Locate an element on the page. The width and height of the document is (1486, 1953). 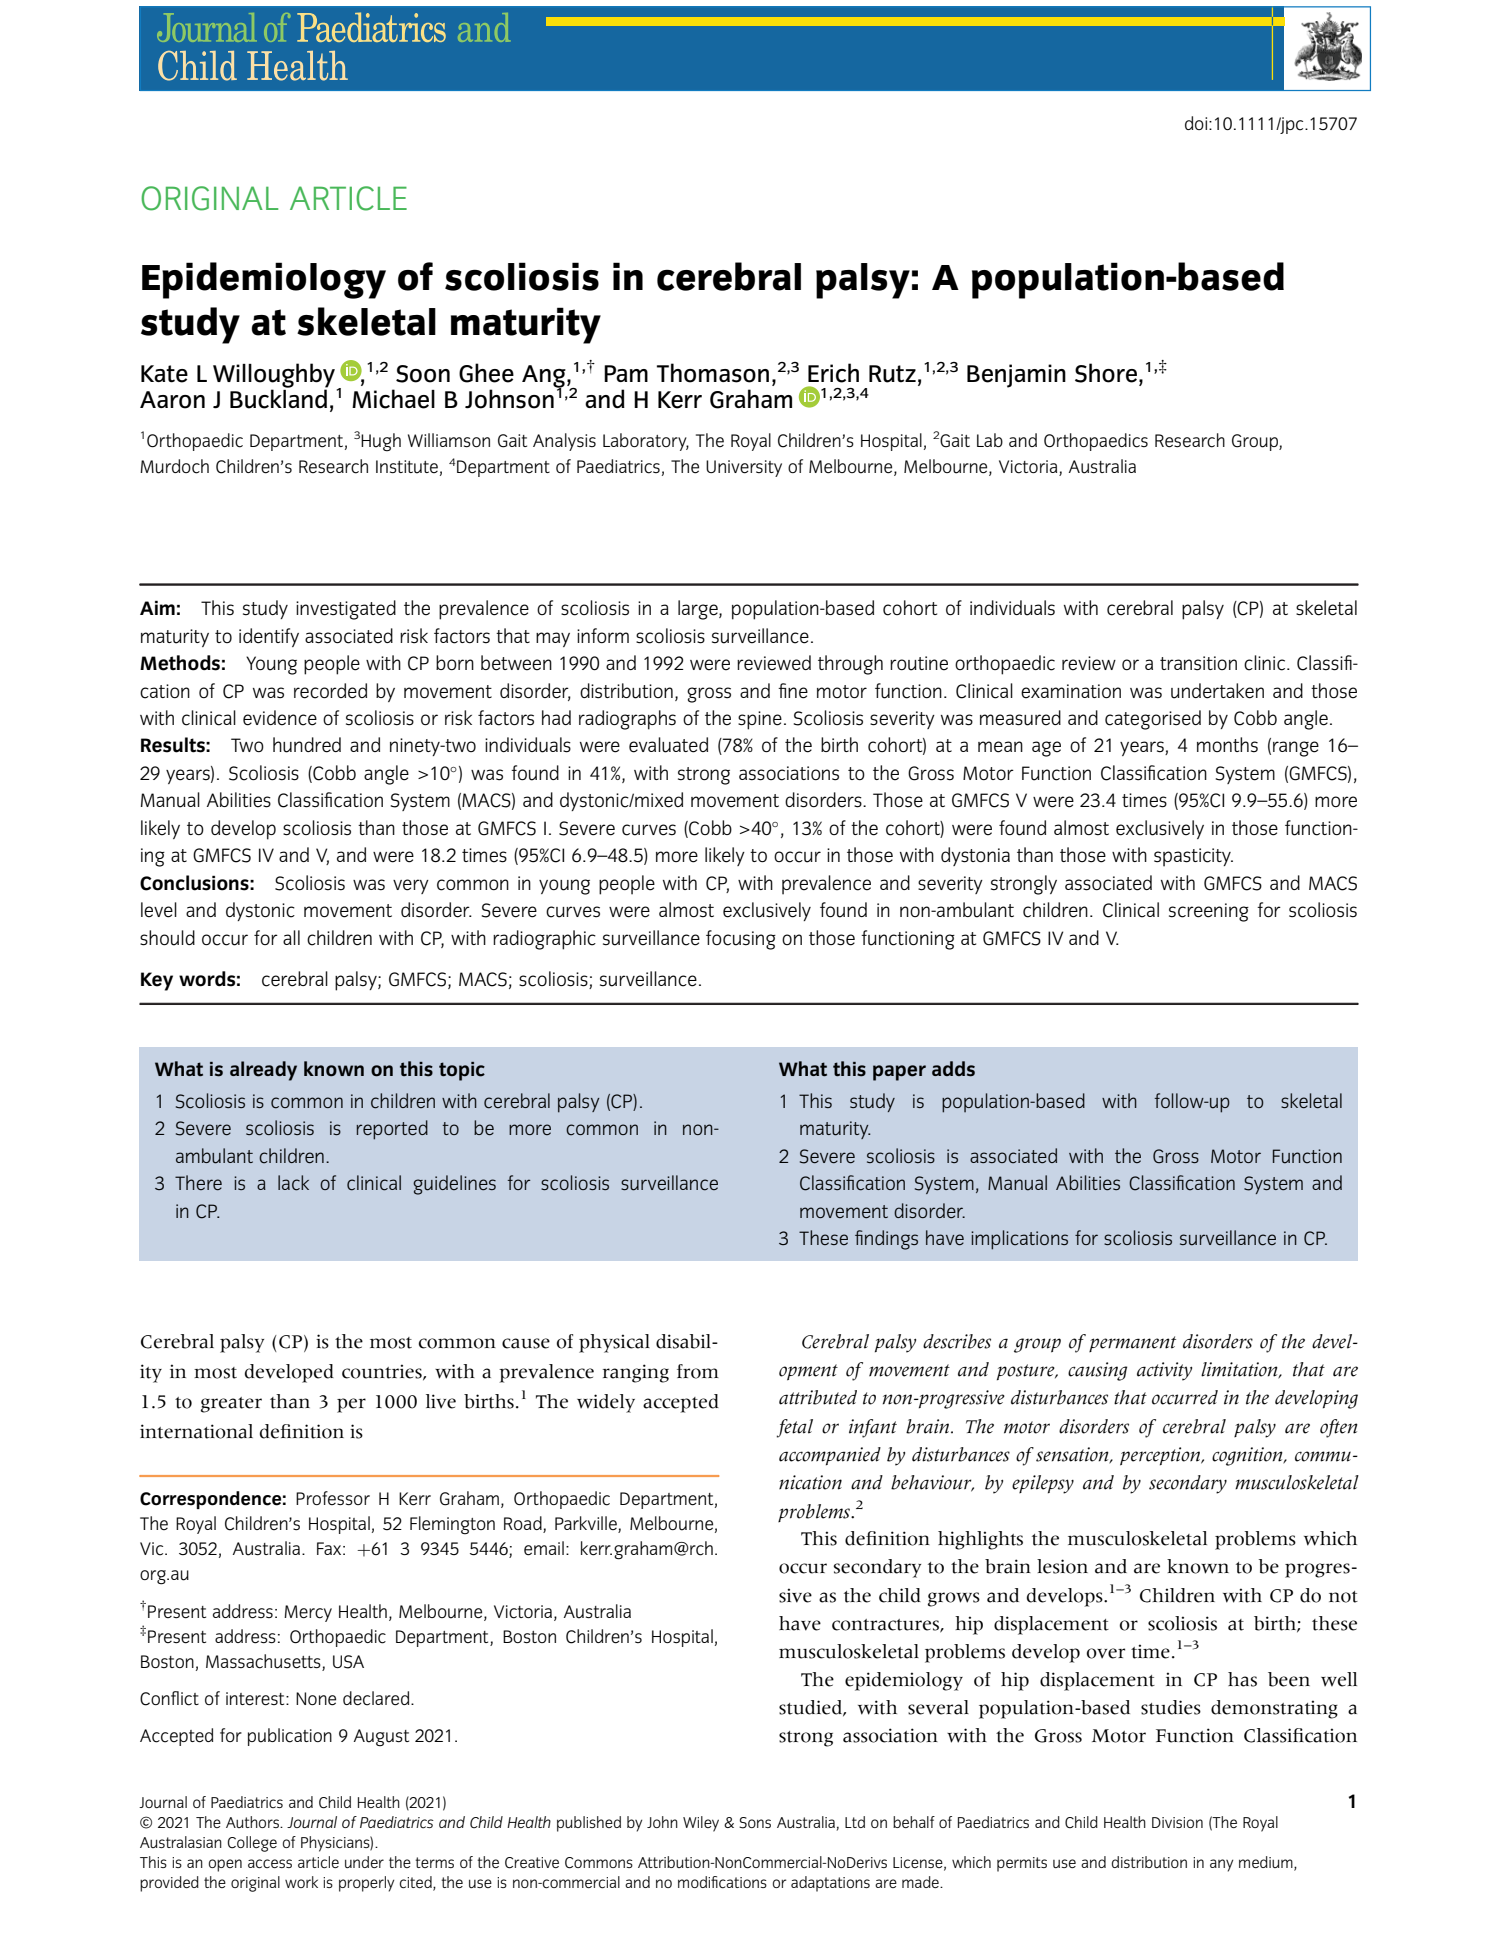
Division is located at coordinates (1177, 1822).
